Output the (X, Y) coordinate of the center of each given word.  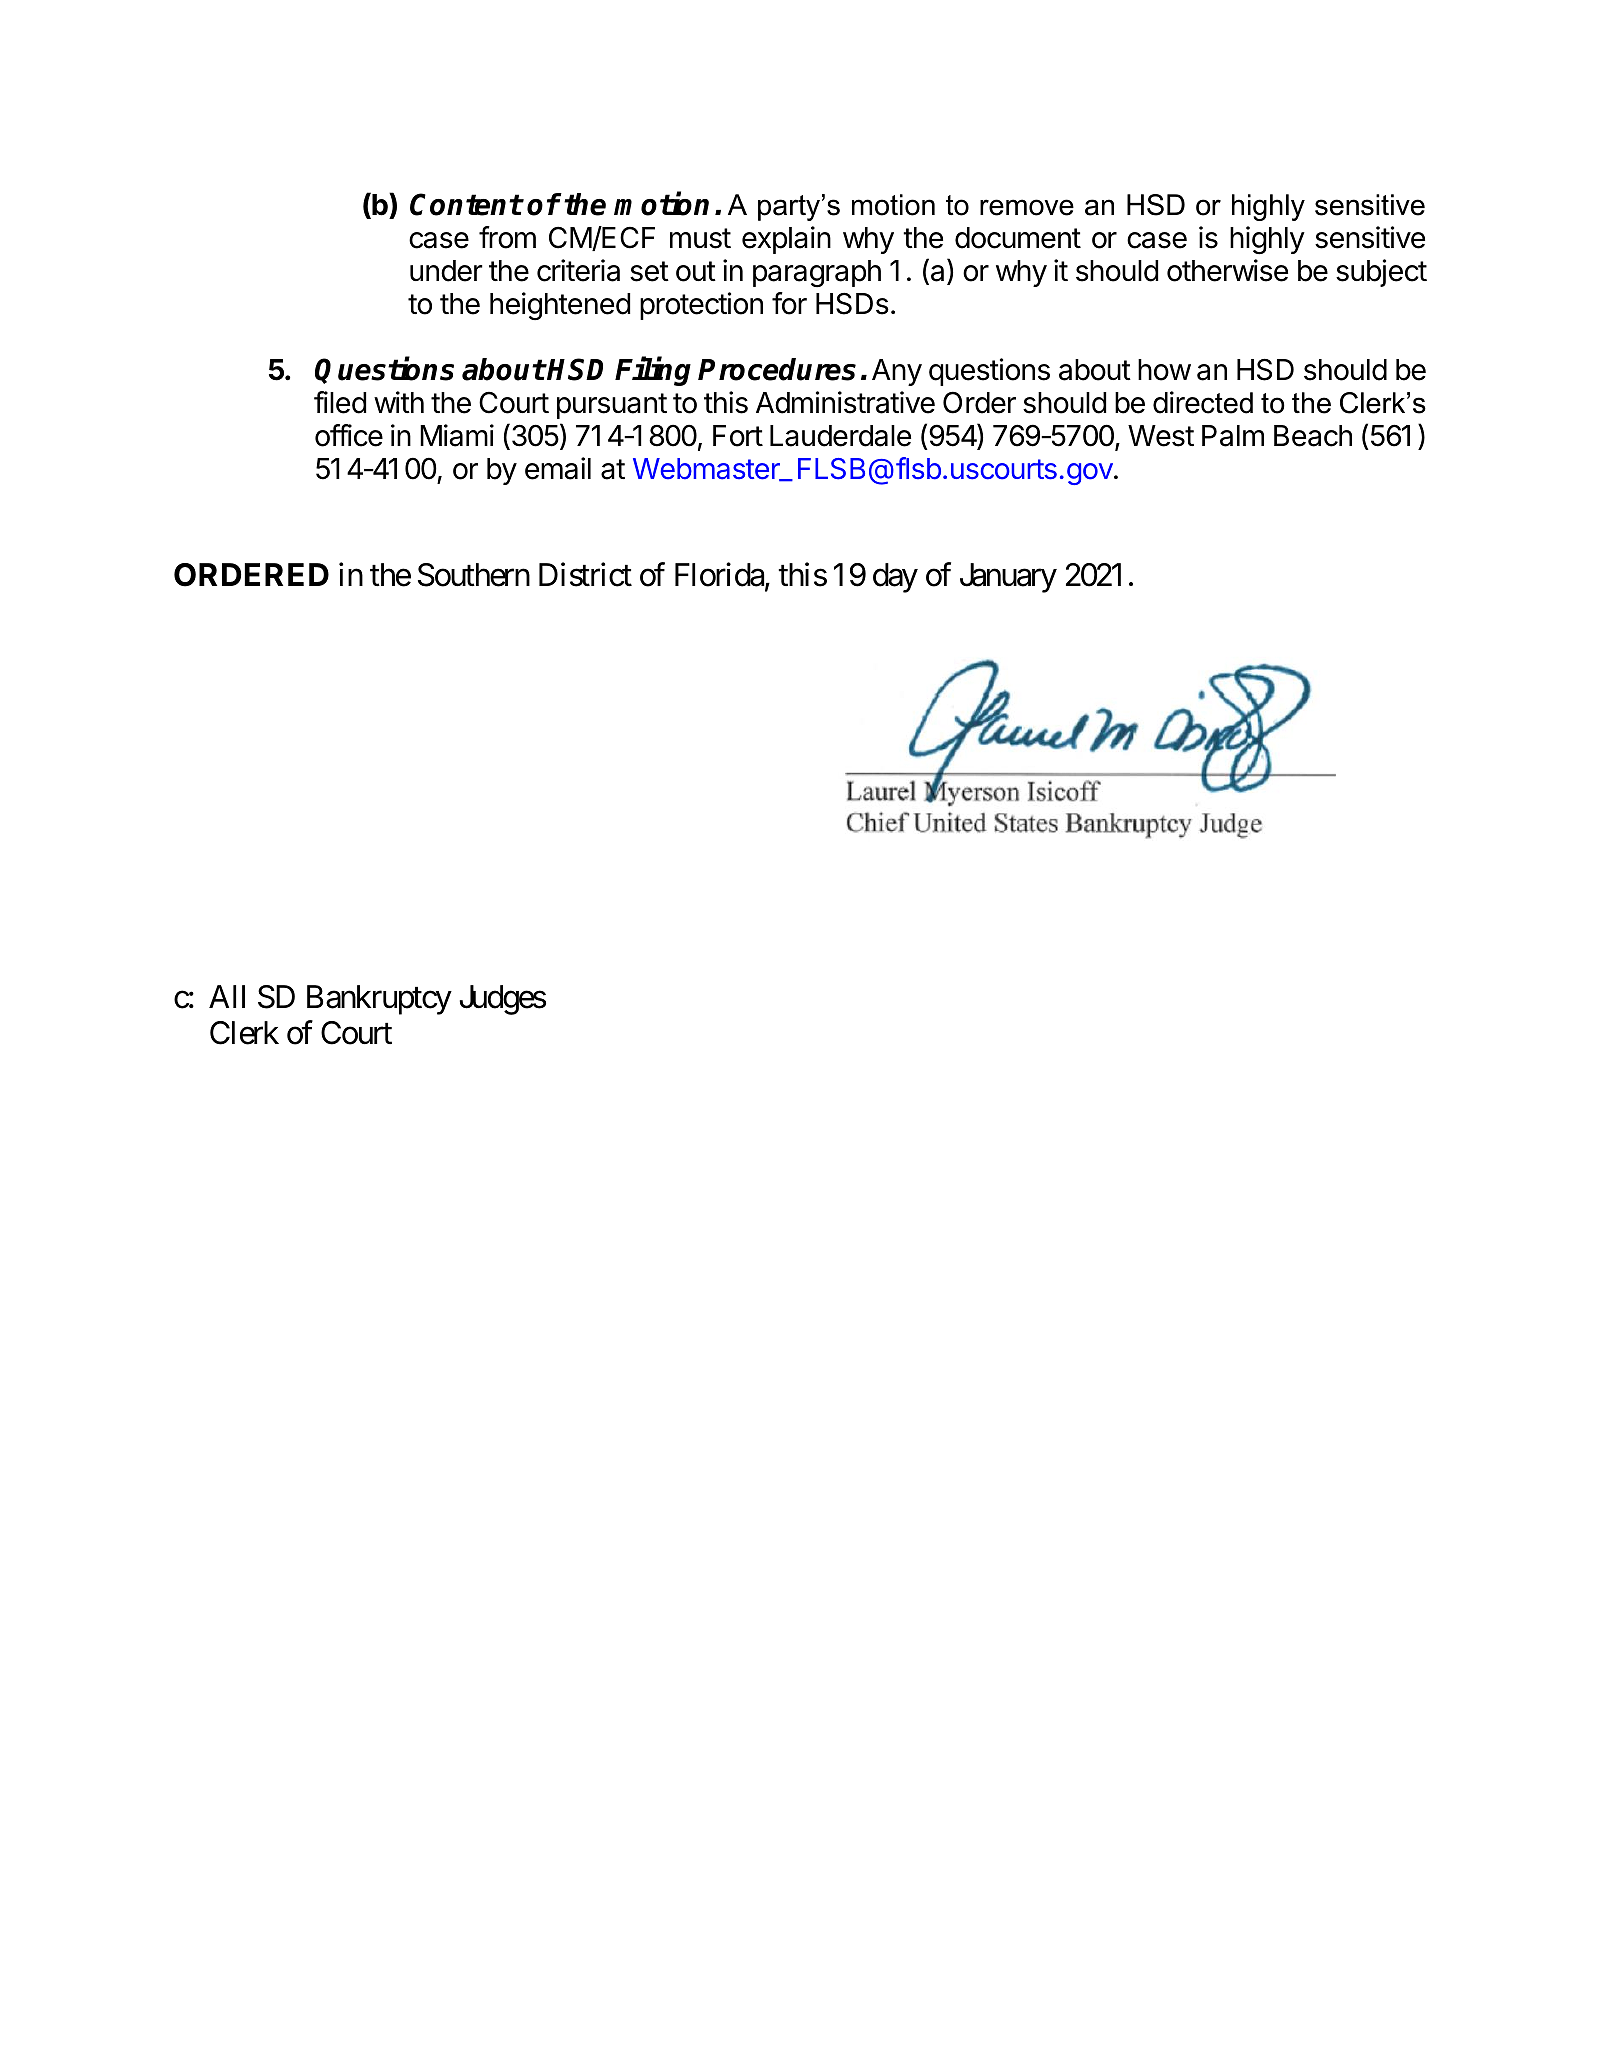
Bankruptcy (379, 1000)
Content (466, 204)
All (227, 996)
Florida (720, 576)
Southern (474, 575)
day (895, 578)
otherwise (1227, 270)
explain (786, 240)
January (1008, 578)
